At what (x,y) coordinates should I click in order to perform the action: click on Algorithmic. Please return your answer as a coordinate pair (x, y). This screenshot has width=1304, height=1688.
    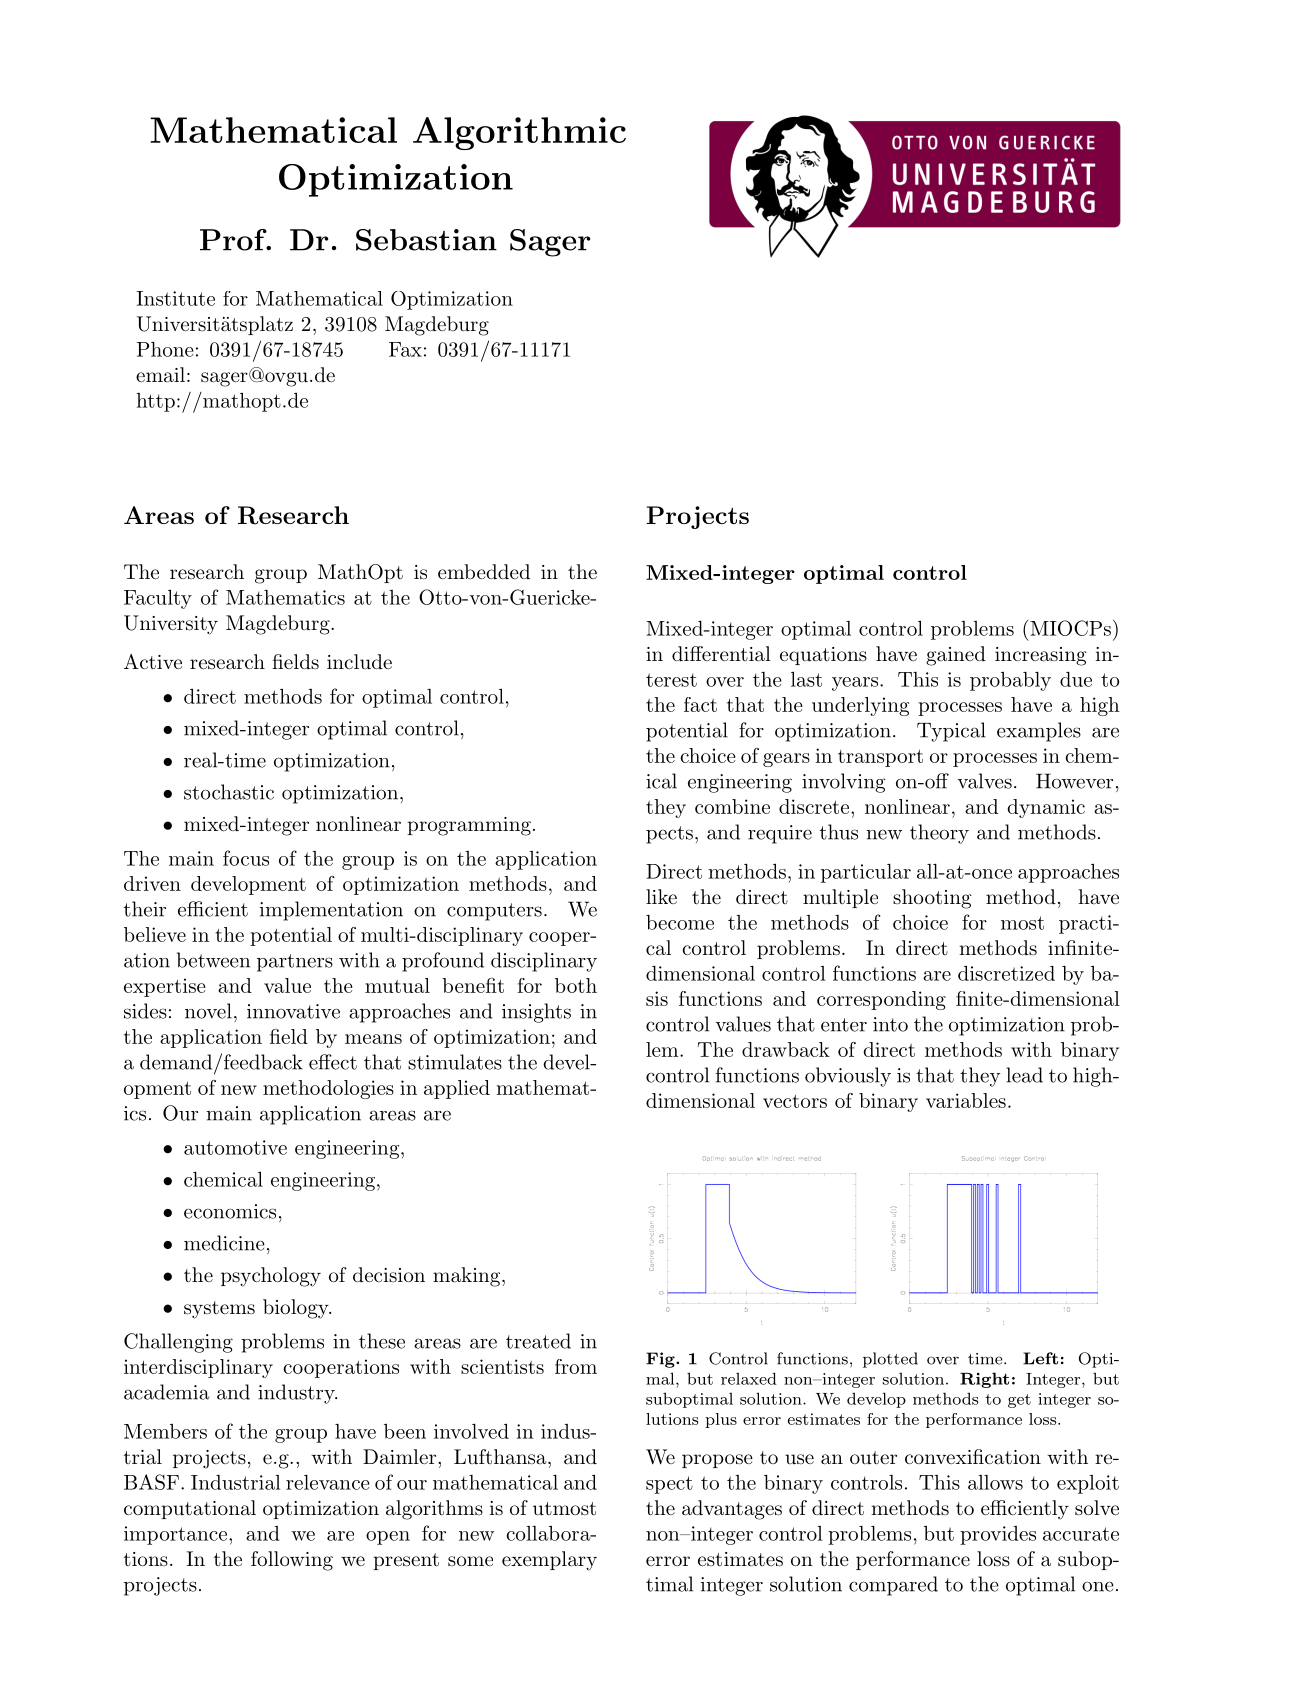
    Looking at the image, I should click on (519, 133).
